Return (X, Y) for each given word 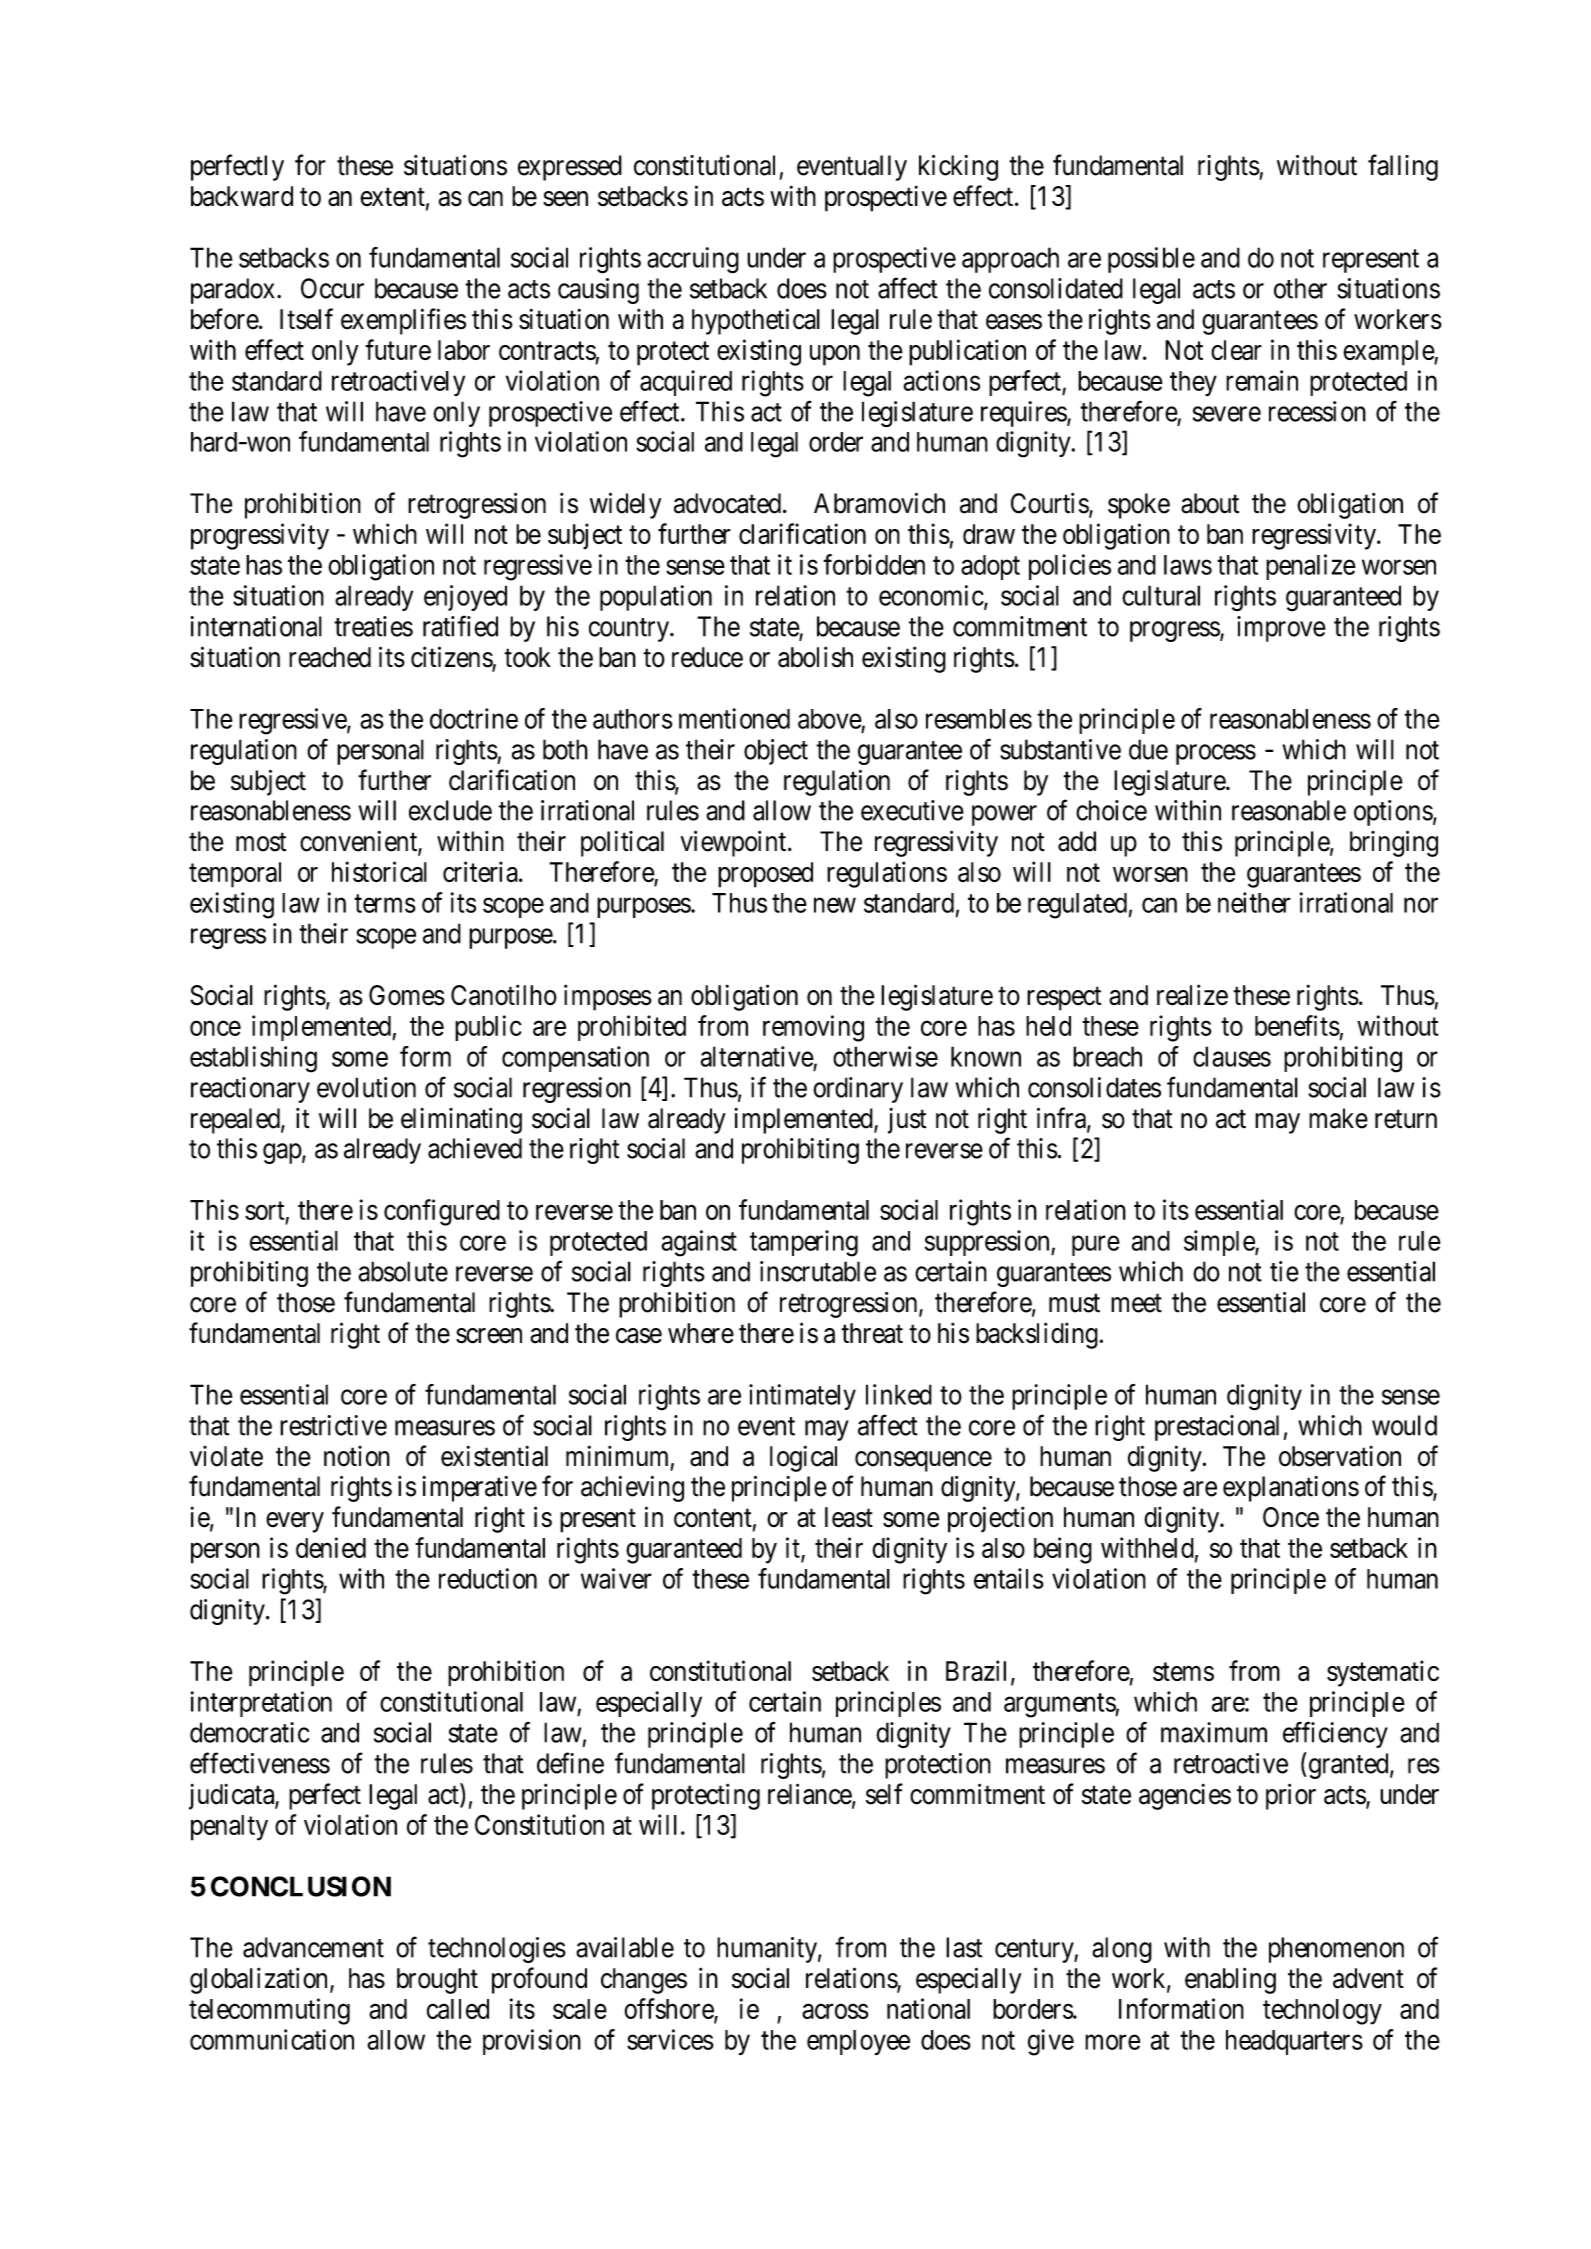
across (835, 2011)
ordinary (858, 1090)
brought (437, 1981)
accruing (693, 260)
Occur (332, 288)
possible (1151, 260)
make (1338, 1118)
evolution (366, 1087)
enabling (1230, 1980)
